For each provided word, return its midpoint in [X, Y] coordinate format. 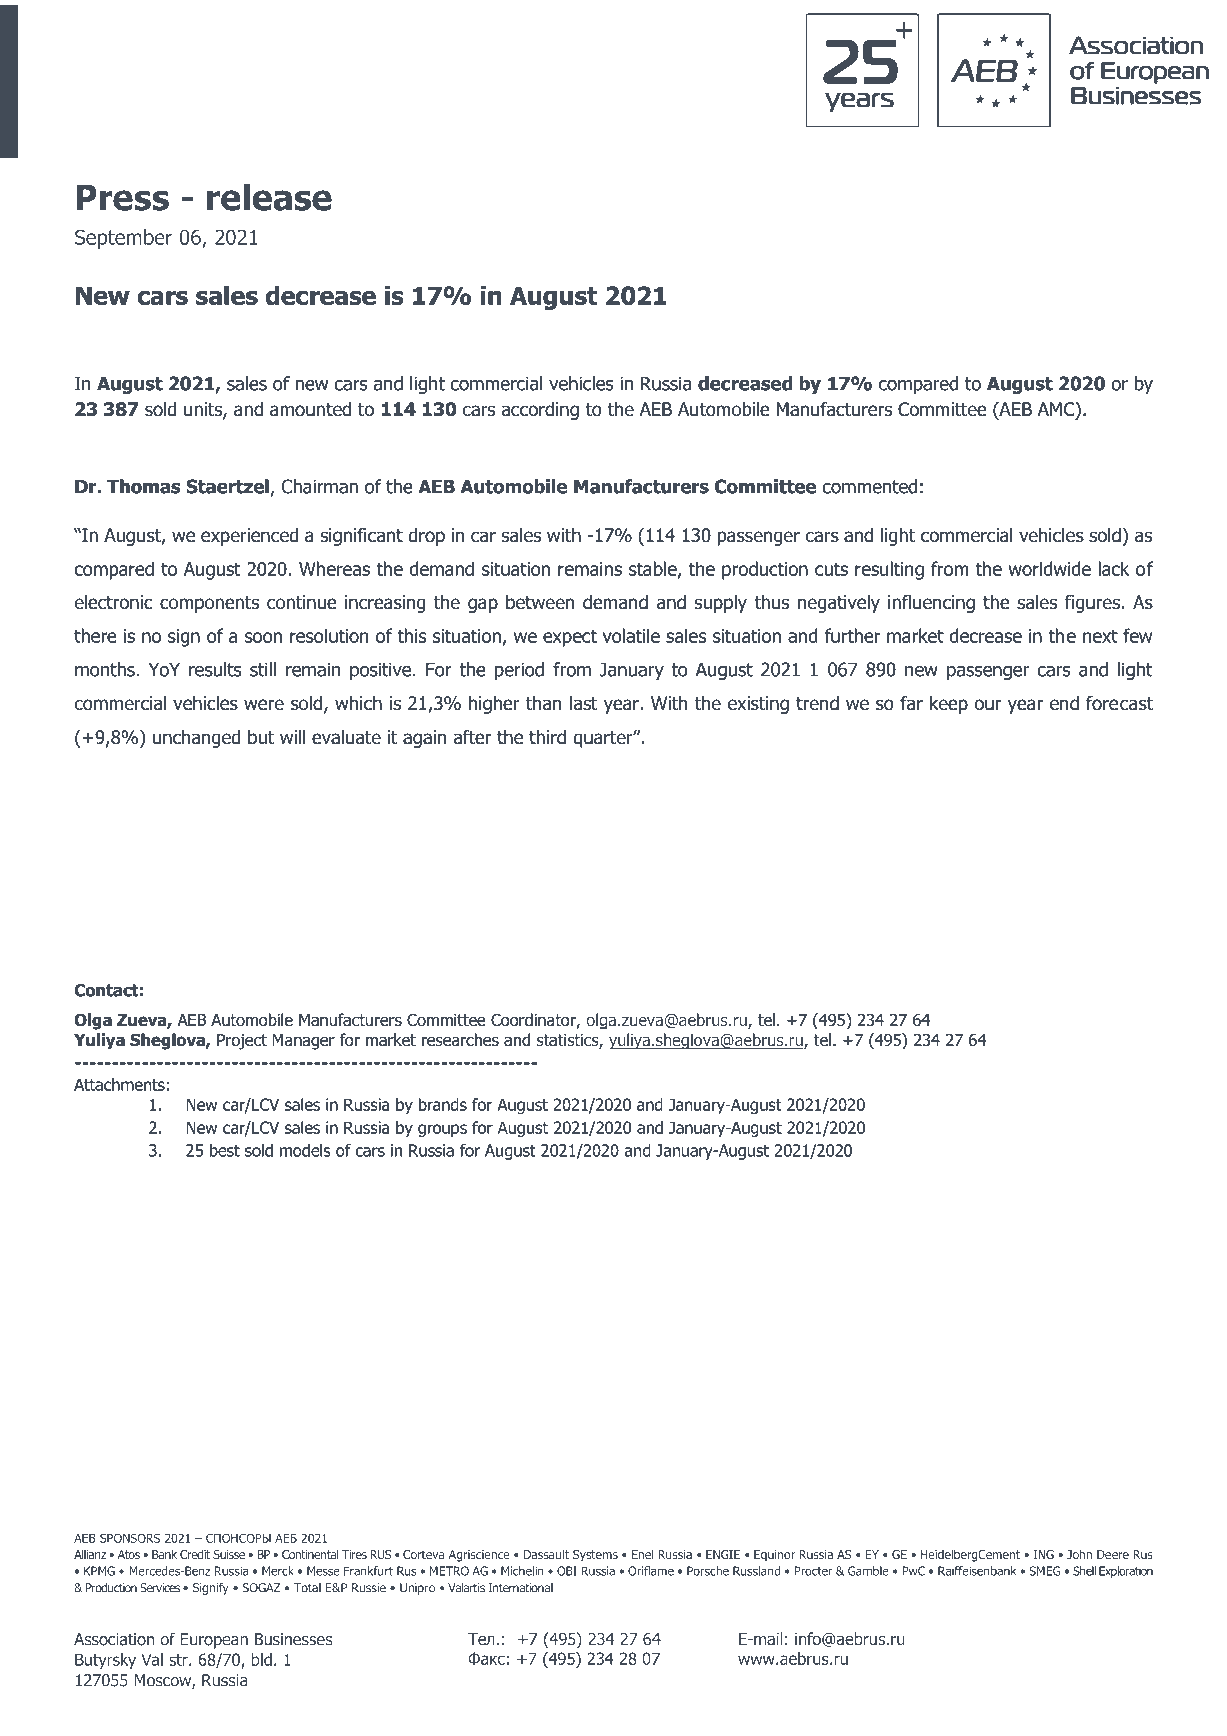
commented [869, 486]
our [987, 705]
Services [160, 1588]
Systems [595, 1556]
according [540, 411]
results [215, 669]
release [269, 197]
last [583, 703]
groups [442, 1130]
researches [460, 1040]
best [225, 1150]
